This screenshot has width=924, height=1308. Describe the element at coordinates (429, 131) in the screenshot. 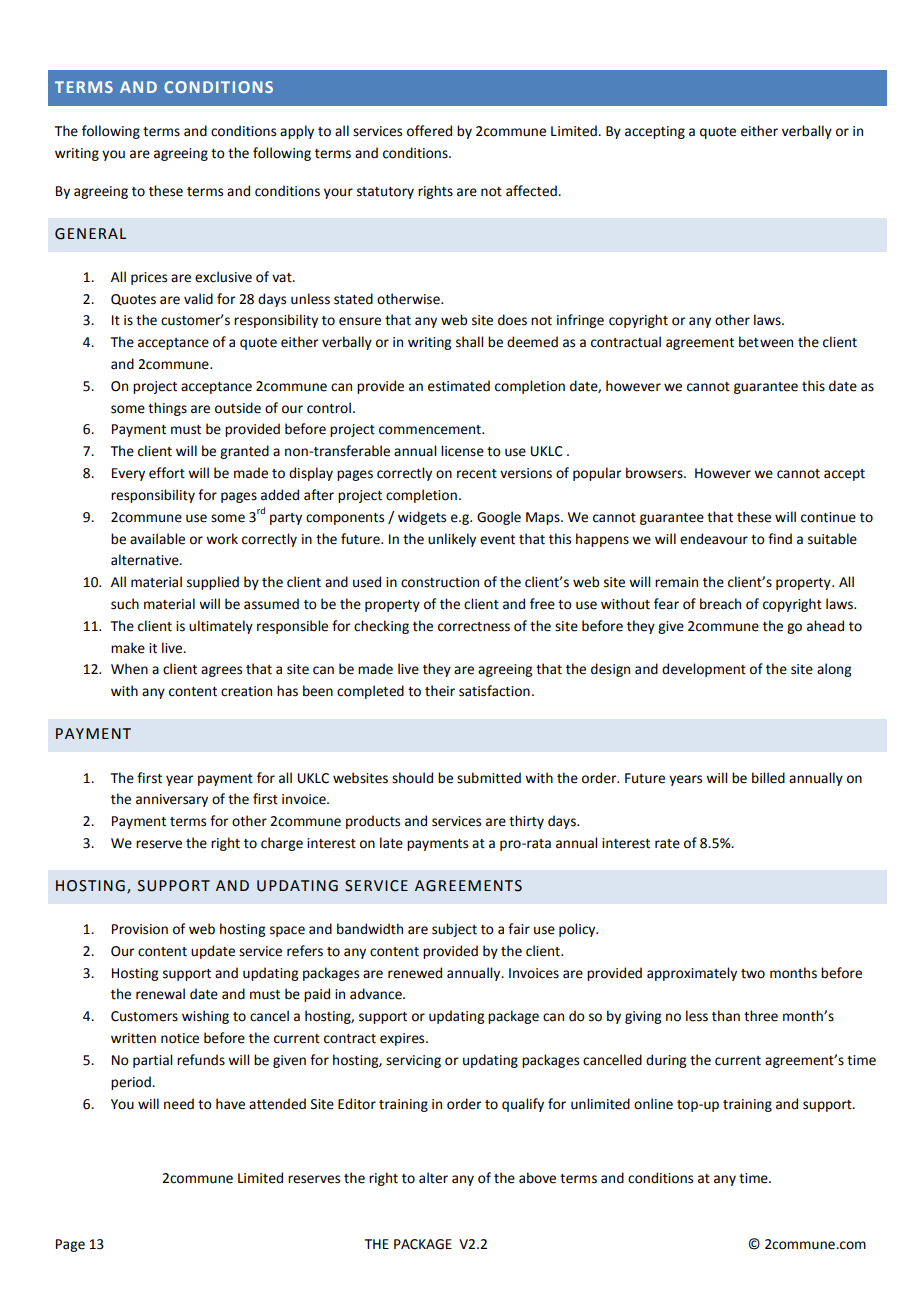

I see `offered` at that location.
